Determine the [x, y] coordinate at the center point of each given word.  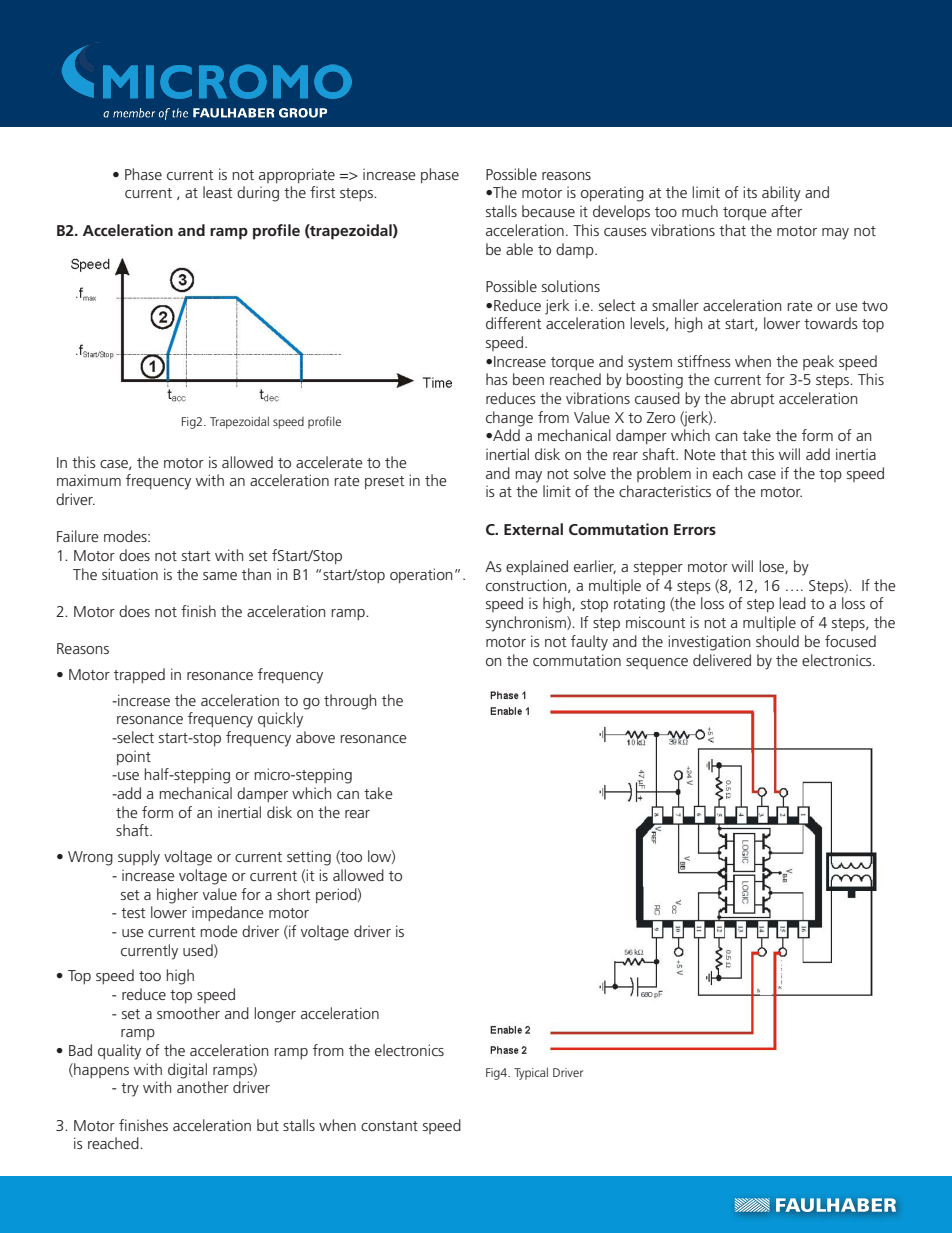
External [533, 529]
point [134, 757]
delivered [722, 660]
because [548, 211]
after [786, 211]
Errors [695, 529]
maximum [89, 480]
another [203, 1087]
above [315, 737]
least [218, 192]
